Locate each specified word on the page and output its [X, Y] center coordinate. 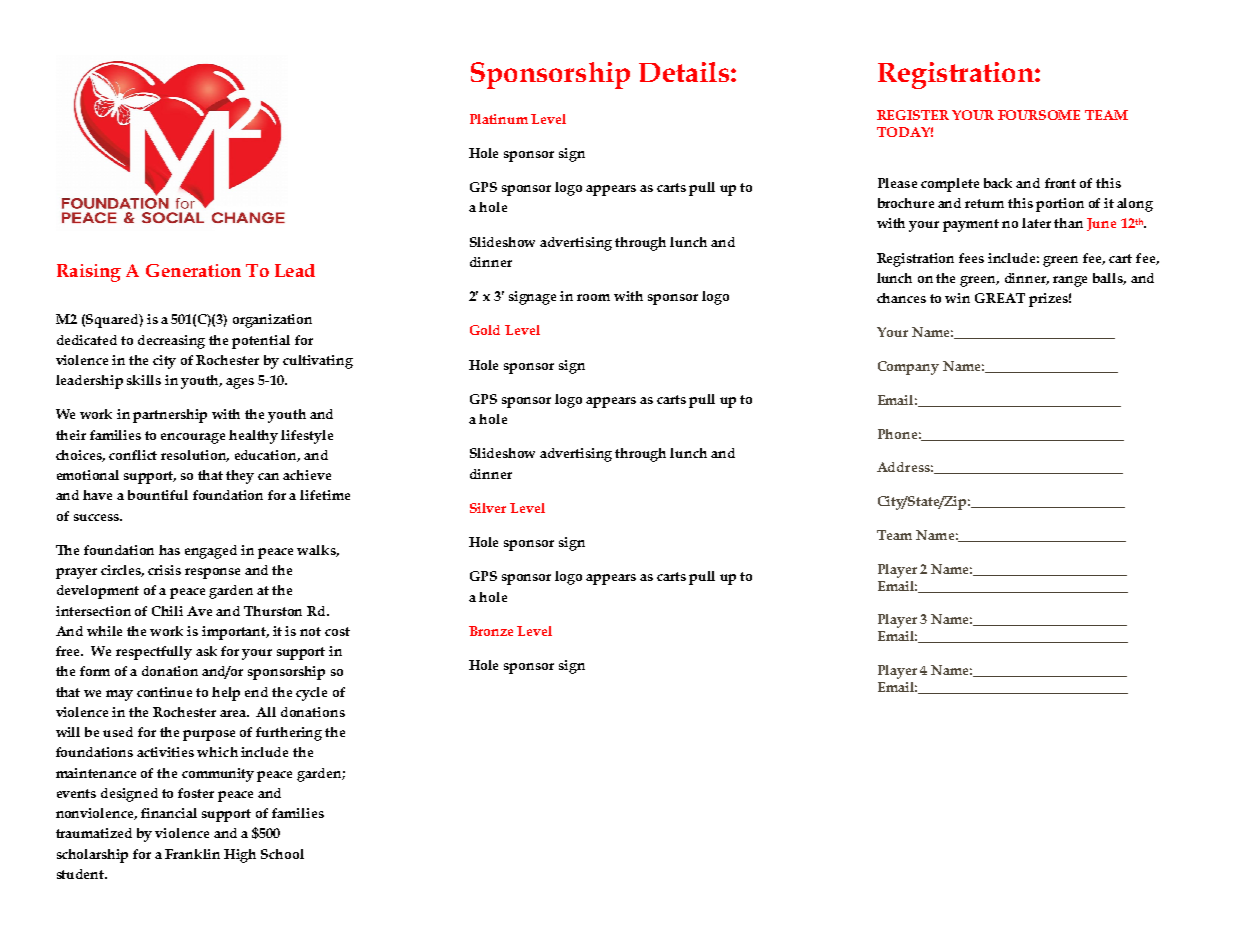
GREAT [1000, 298]
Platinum [499, 119]
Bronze [491, 631]
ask [206, 651]
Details [684, 72]
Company [908, 368]
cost [337, 631]
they [240, 477]
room [593, 297]
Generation [193, 270]
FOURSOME [1039, 115]
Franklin [192, 854]
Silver [488, 508]
